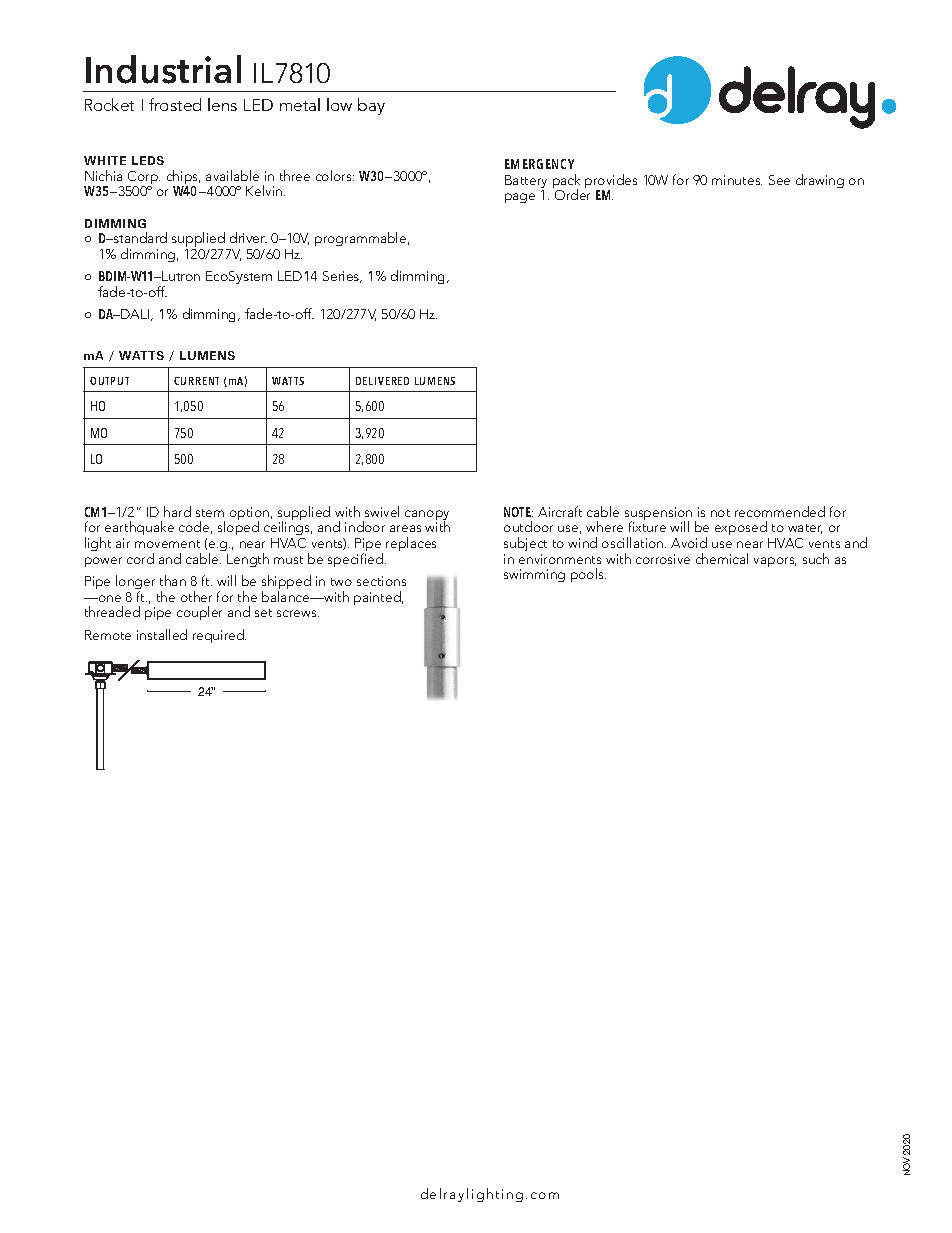 The width and height of the screenshot is (952, 1233). I want to click on recommended, so click(780, 511).
